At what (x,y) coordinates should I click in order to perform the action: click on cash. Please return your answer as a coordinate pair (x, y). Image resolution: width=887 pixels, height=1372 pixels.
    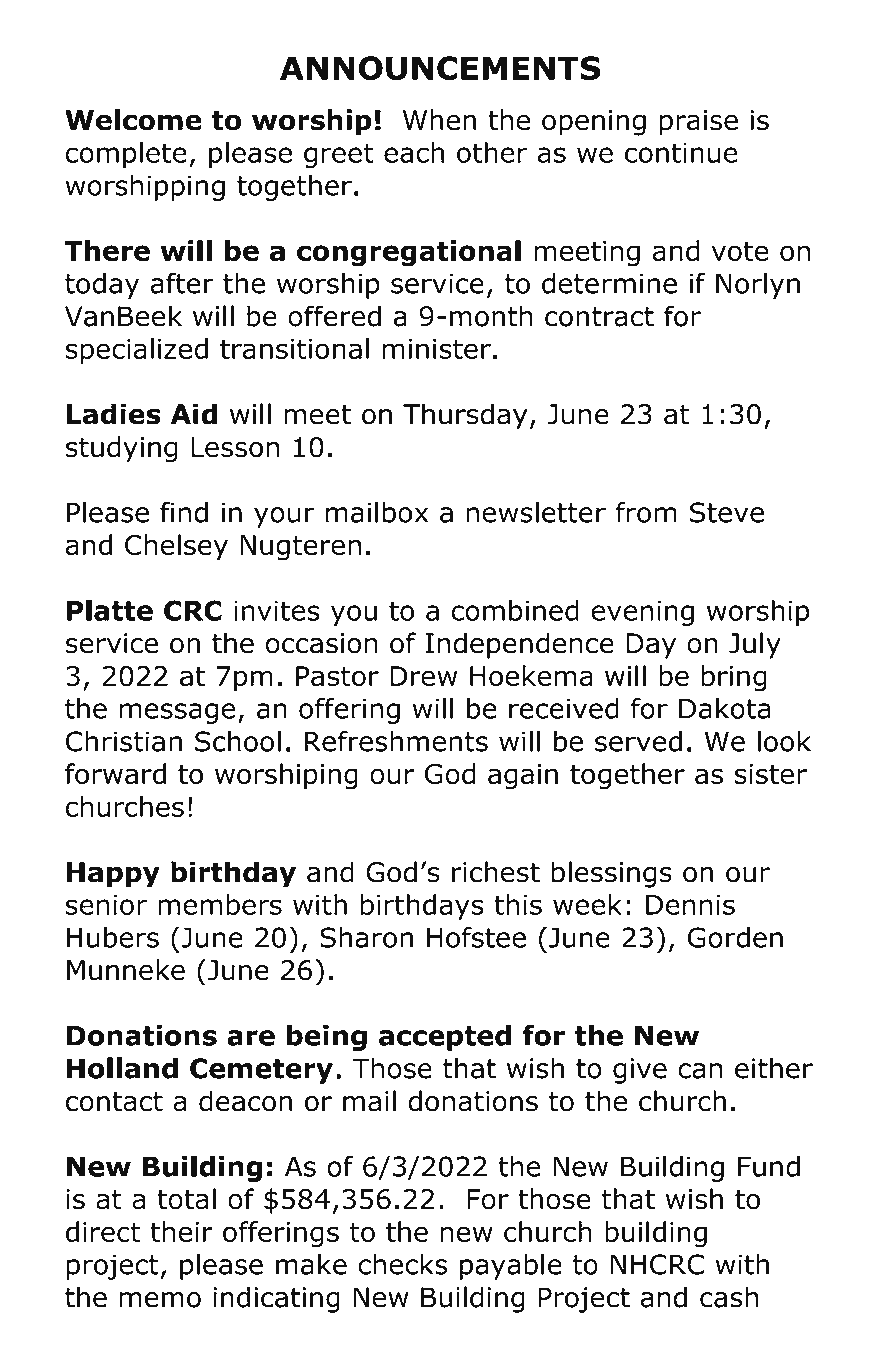
    Looking at the image, I should click on (729, 1297).
